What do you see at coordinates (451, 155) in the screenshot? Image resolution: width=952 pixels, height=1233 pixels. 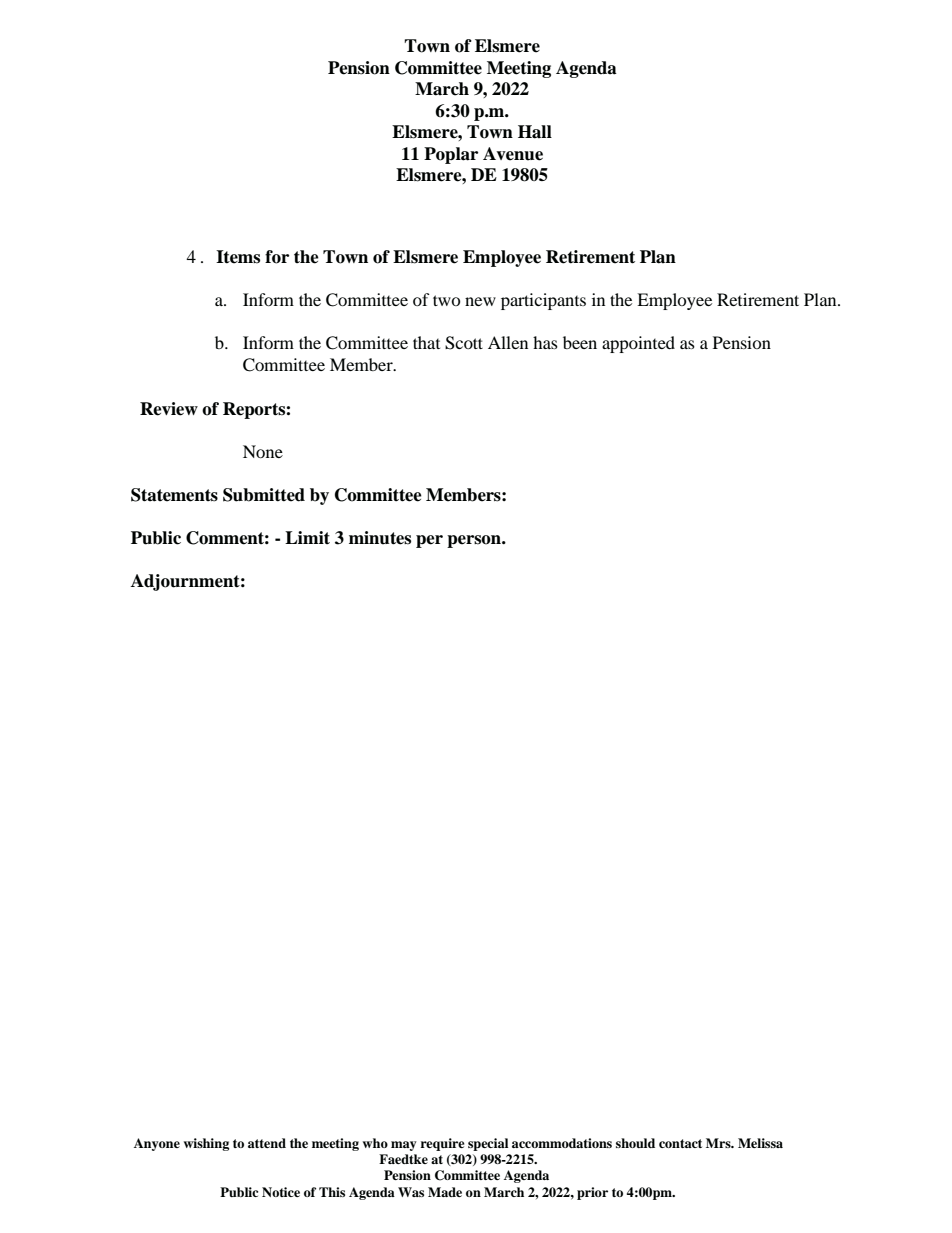 I see `Poplar` at bounding box center [451, 155].
